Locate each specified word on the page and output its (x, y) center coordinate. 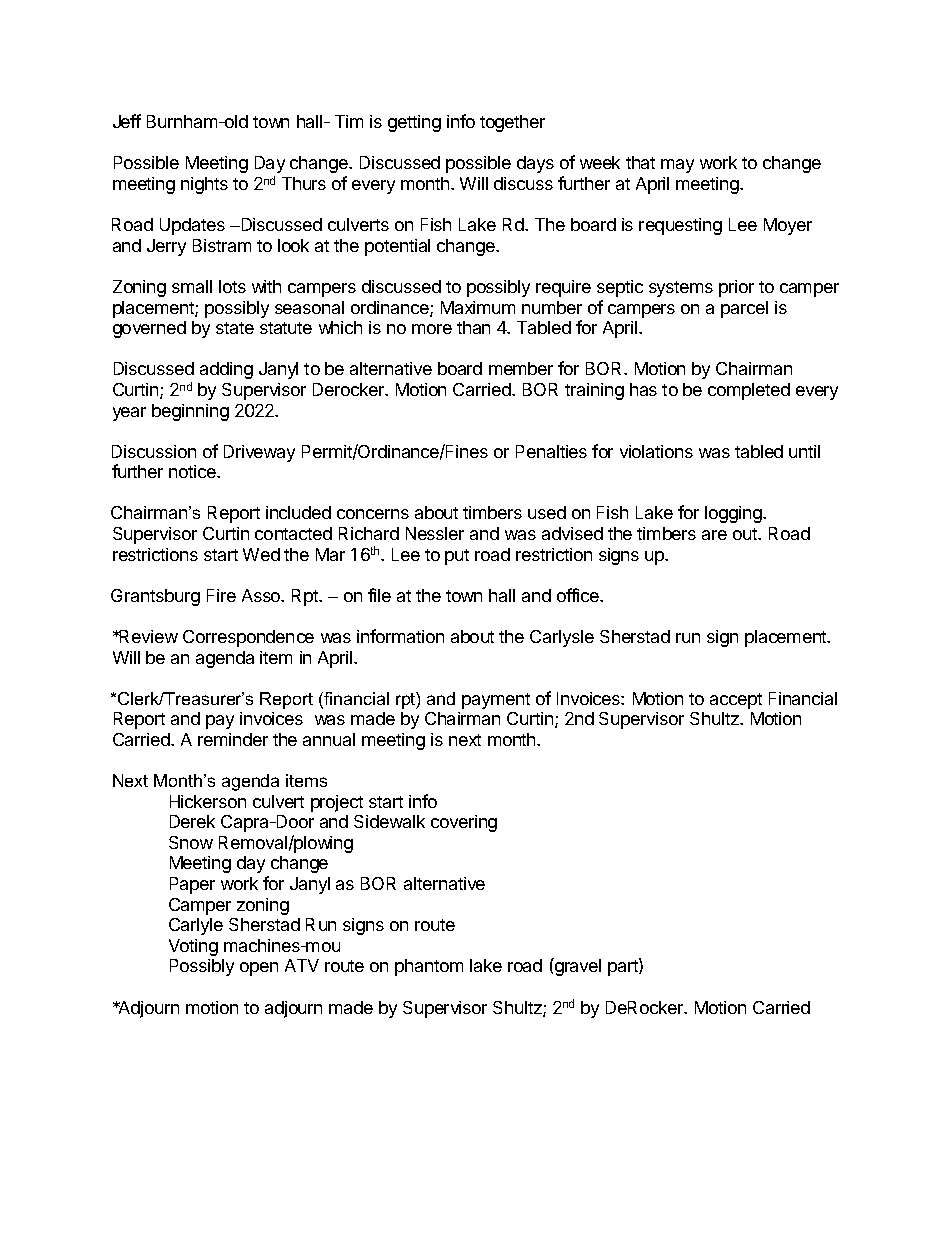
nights (204, 185)
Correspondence (248, 638)
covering (464, 823)
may (677, 166)
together (512, 123)
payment (496, 701)
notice (193, 471)
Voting (193, 947)
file (379, 595)
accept (736, 701)
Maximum (478, 307)
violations (656, 451)
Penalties (551, 451)
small (192, 286)
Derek (192, 821)
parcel (744, 309)
